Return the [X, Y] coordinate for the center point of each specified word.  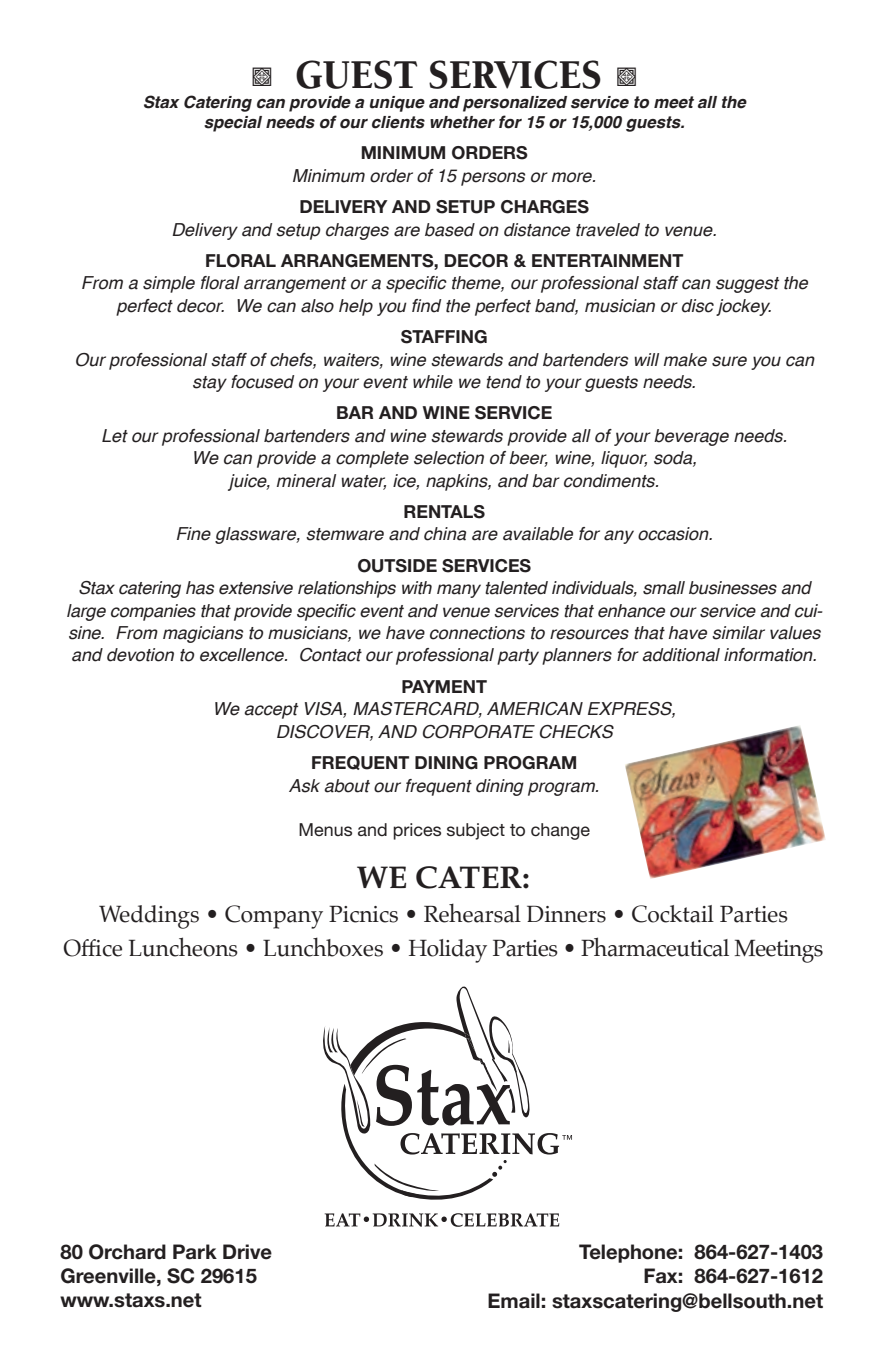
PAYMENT [444, 686]
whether [462, 122]
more [573, 177]
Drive [247, 1252]
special [233, 124]
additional [681, 655]
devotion [140, 655]
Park [195, 1252]
